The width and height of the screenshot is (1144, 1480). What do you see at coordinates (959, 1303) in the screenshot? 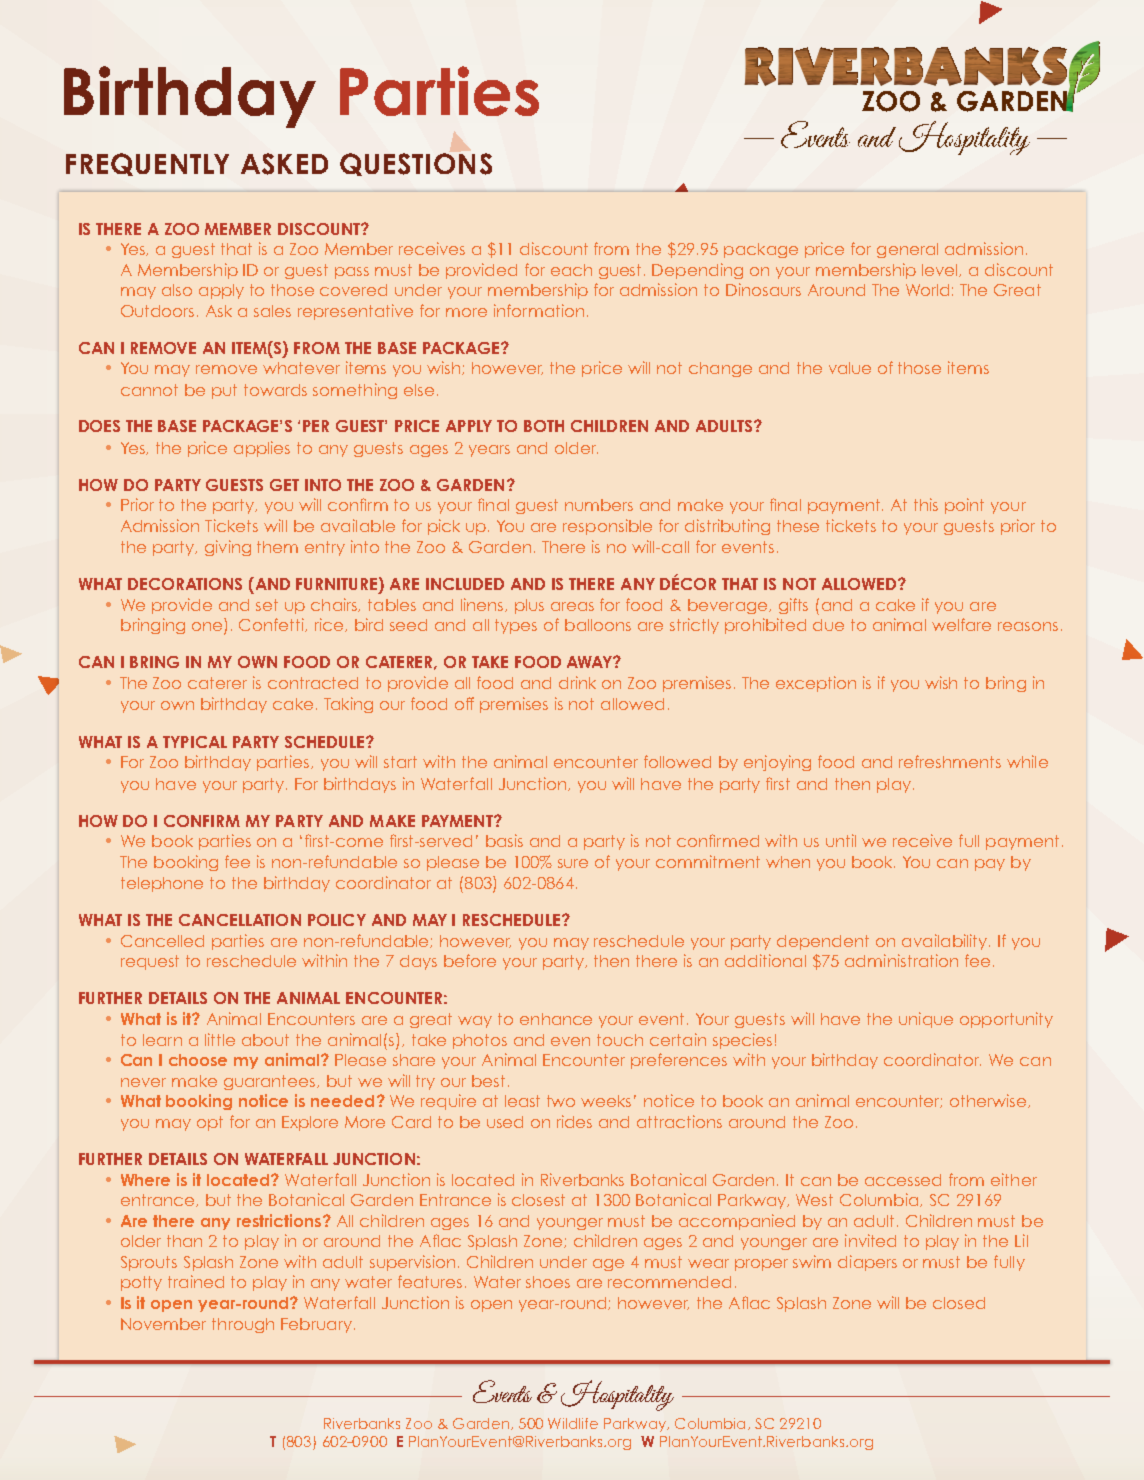
I see `closed` at bounding box center [959, 1303].
